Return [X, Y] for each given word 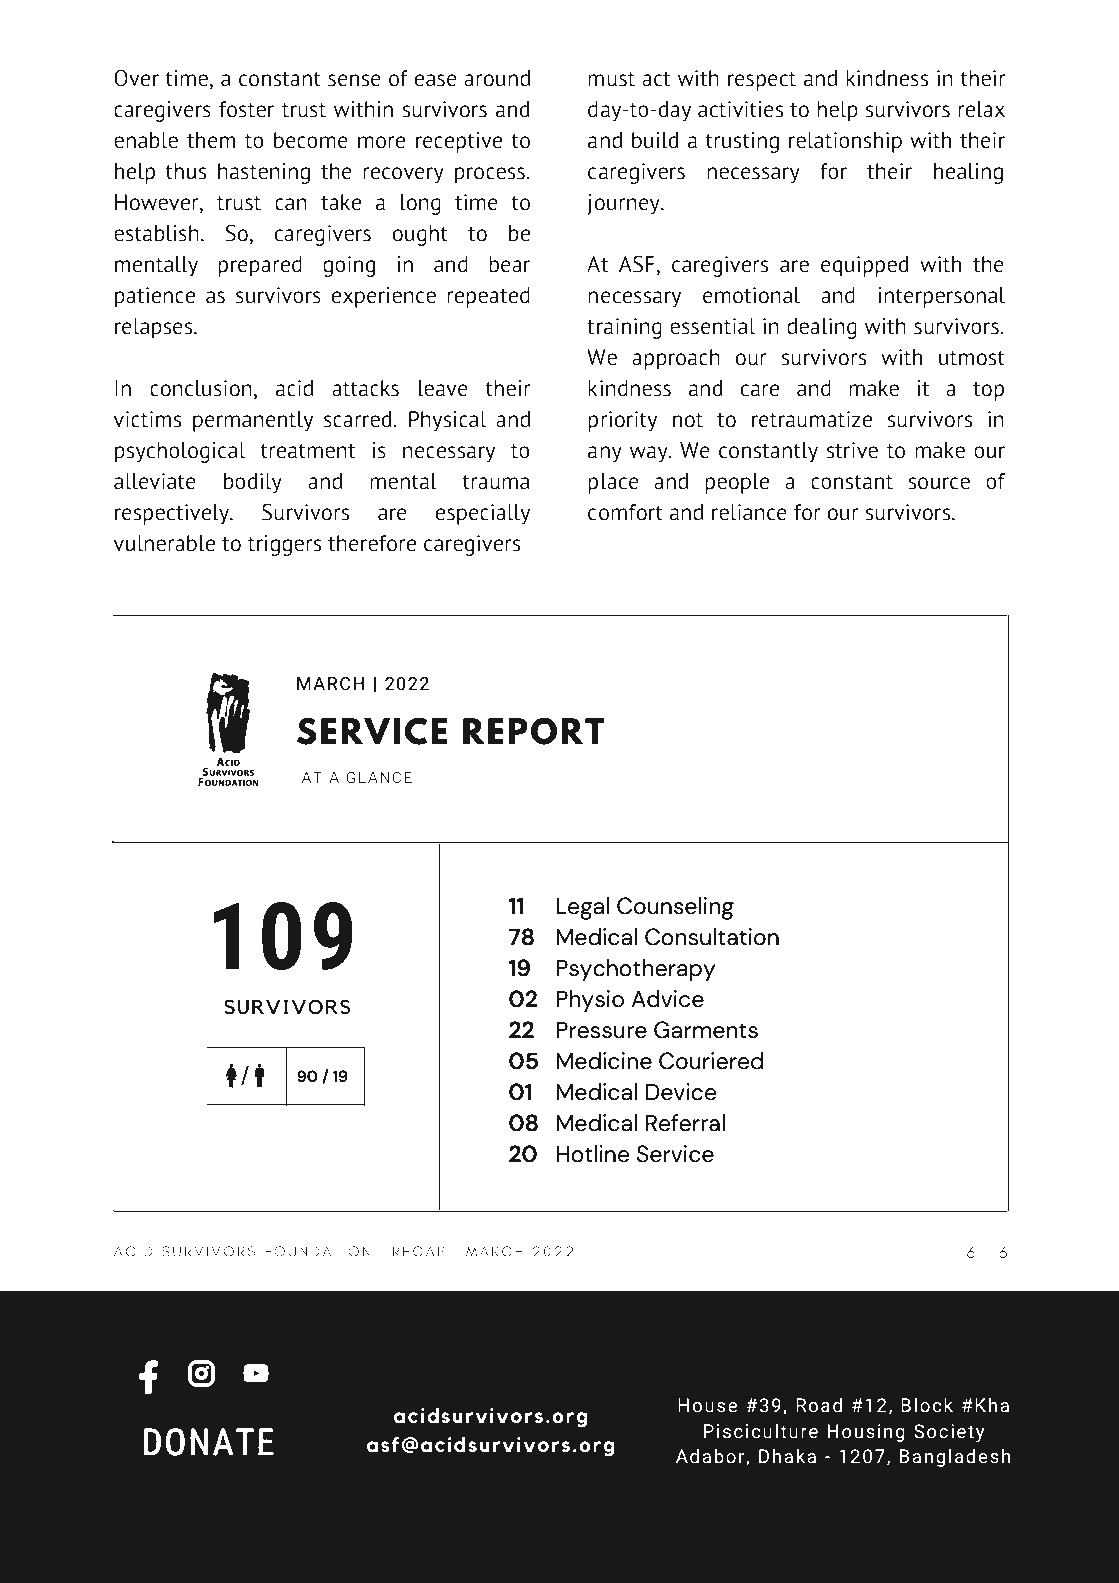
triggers [284, 545]
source [939, 483]
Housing [866, 1433]
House [707, 1405]
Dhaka [787, 1456]
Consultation [712, 937]
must [611, 79]
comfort [625, 512]
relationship [845, 142]
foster [246, 109]
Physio [590, 1001]
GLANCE [379, 777]
